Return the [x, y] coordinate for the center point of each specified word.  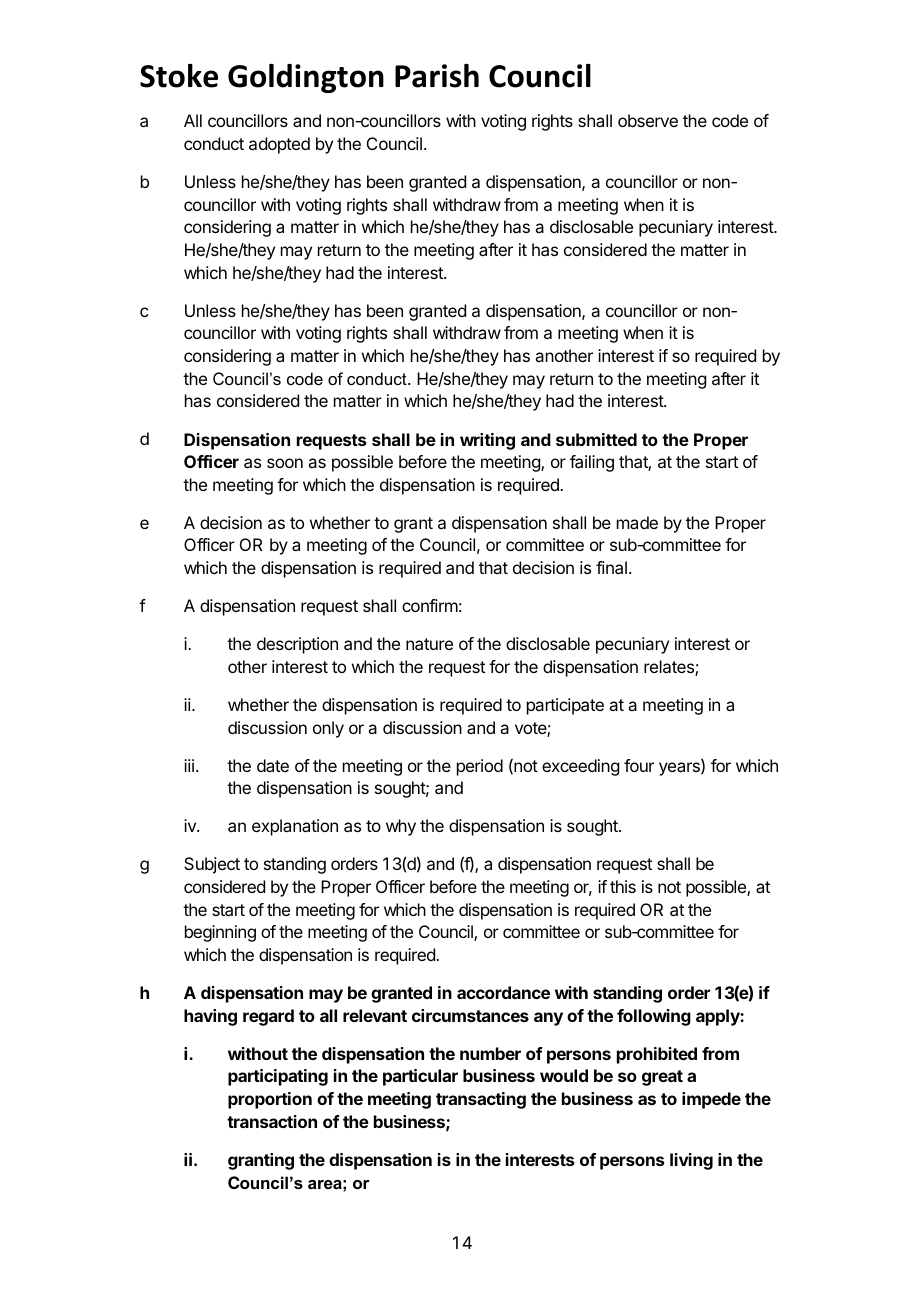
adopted [279, 145]
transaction [272, 1121]
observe [648, 120]
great [662, 1078]
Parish [437, 76]
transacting [481, 1100]
